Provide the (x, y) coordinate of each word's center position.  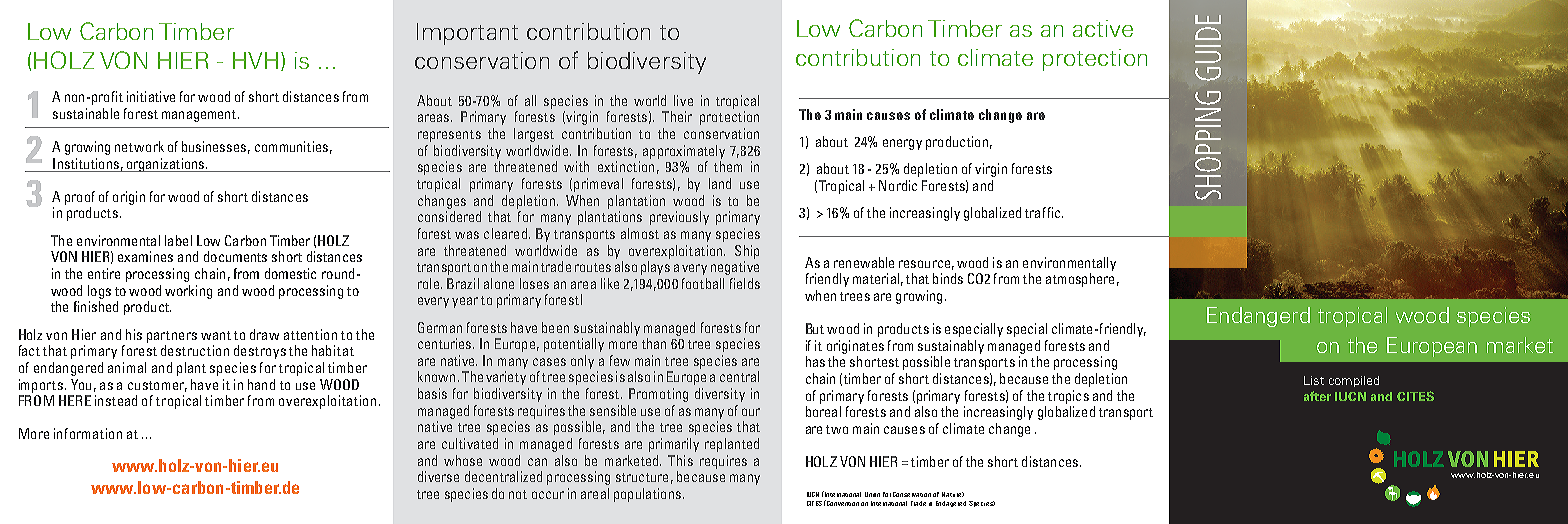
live (683, 100)
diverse (438, 476)
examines (145, 256)
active (1103, 28)
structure (642, 477)
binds (948, 278)
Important (467, 34)
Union (872, 494)
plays (655, 268)
